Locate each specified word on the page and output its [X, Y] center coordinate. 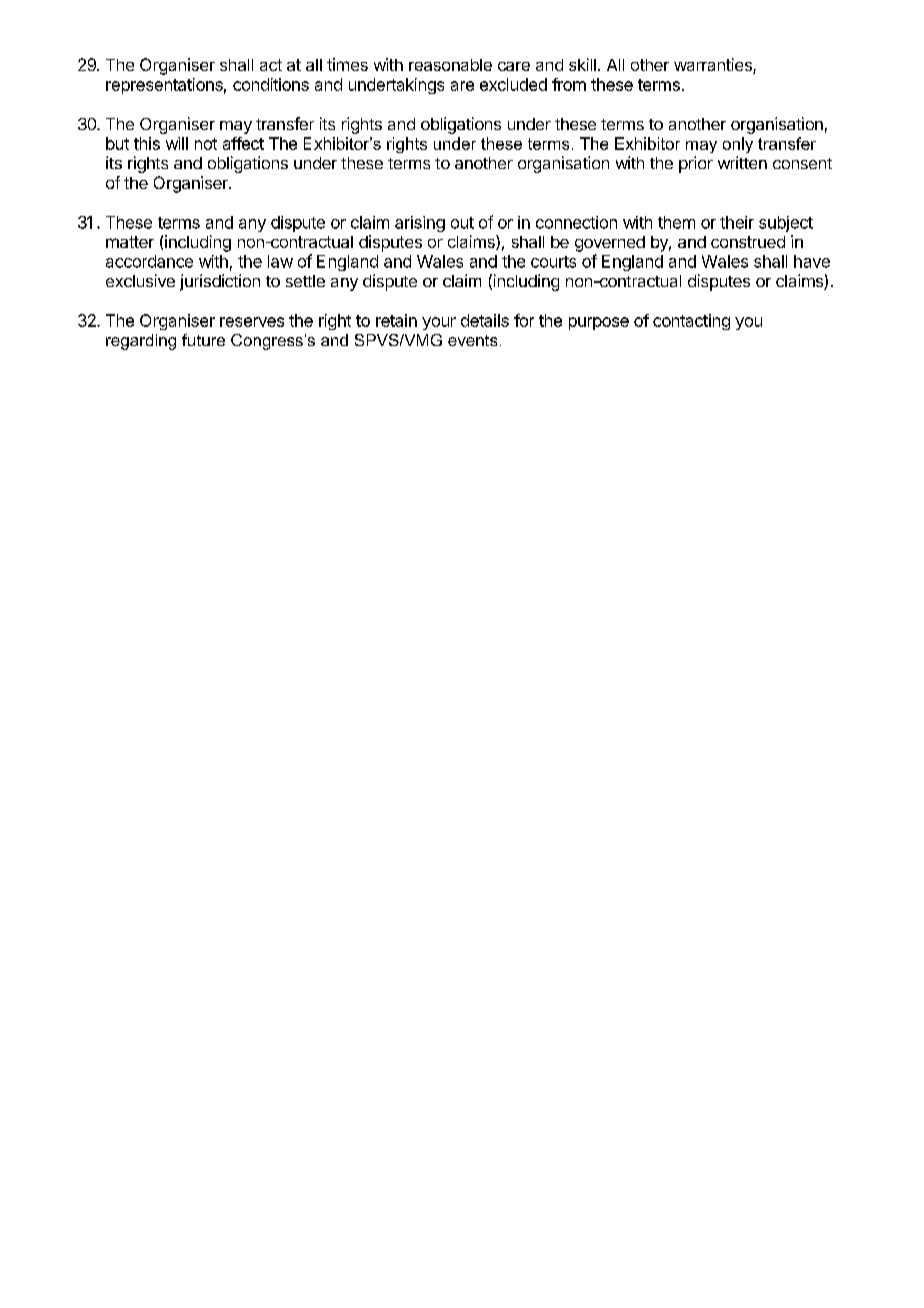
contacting [691, 322]
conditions [271, 84]
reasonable [450, 65]
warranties [714, 66]
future [203, 340]
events [472, 340]
